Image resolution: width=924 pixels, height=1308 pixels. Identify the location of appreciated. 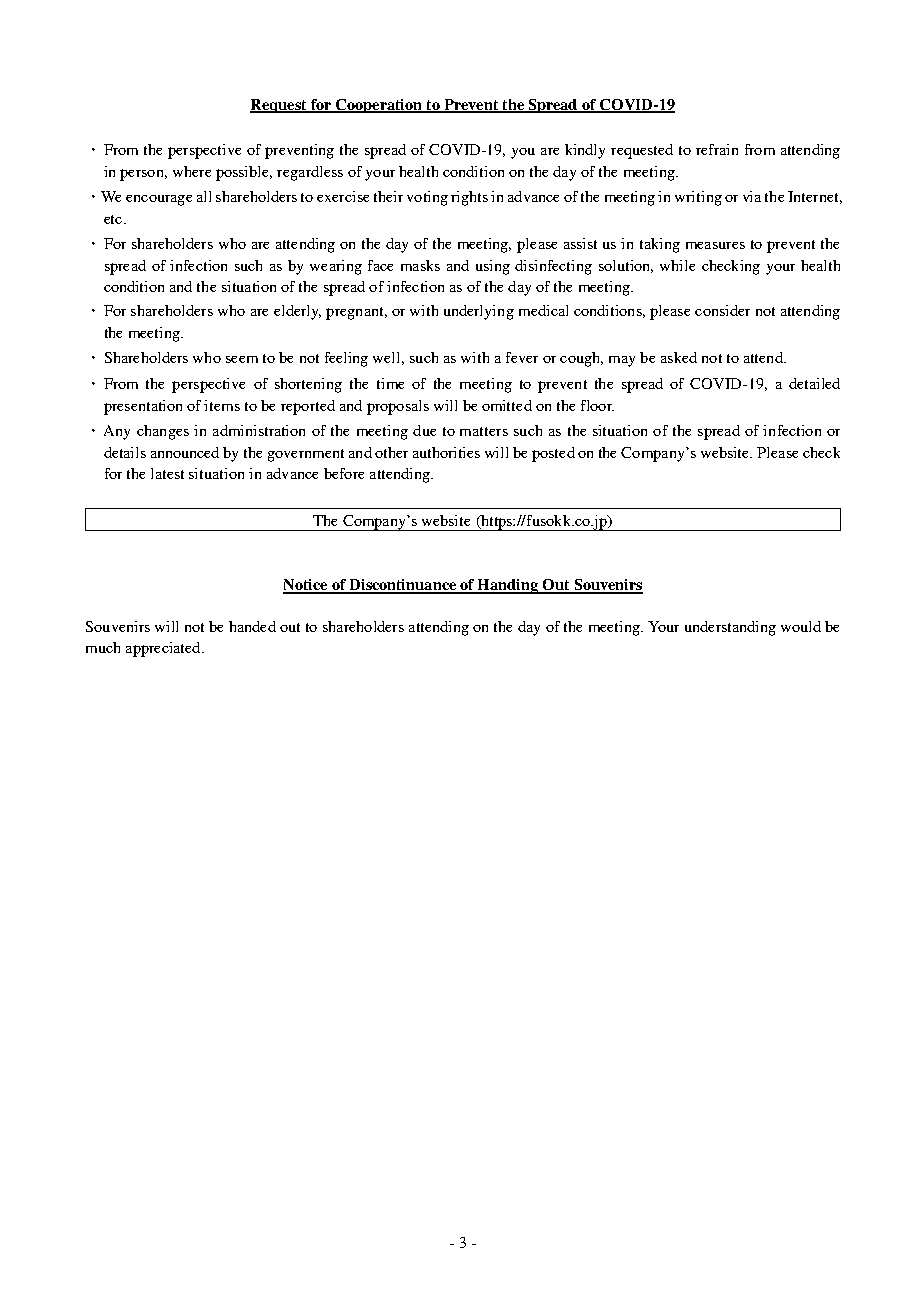
(164, 649).
